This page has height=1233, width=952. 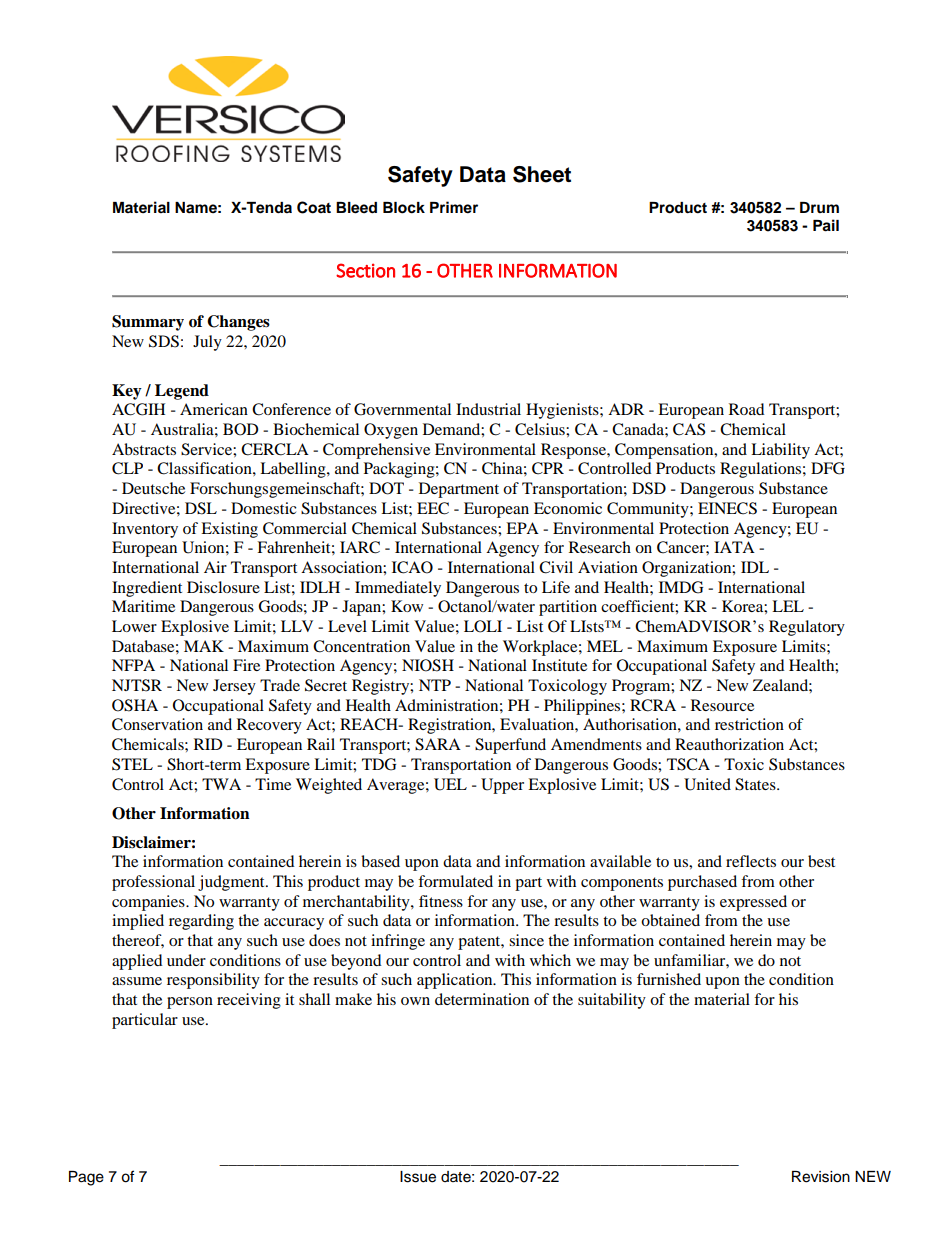 What do you see at coordinates (722, 705) in the page?
I see `Resource` at bounding box center [722, 705].
